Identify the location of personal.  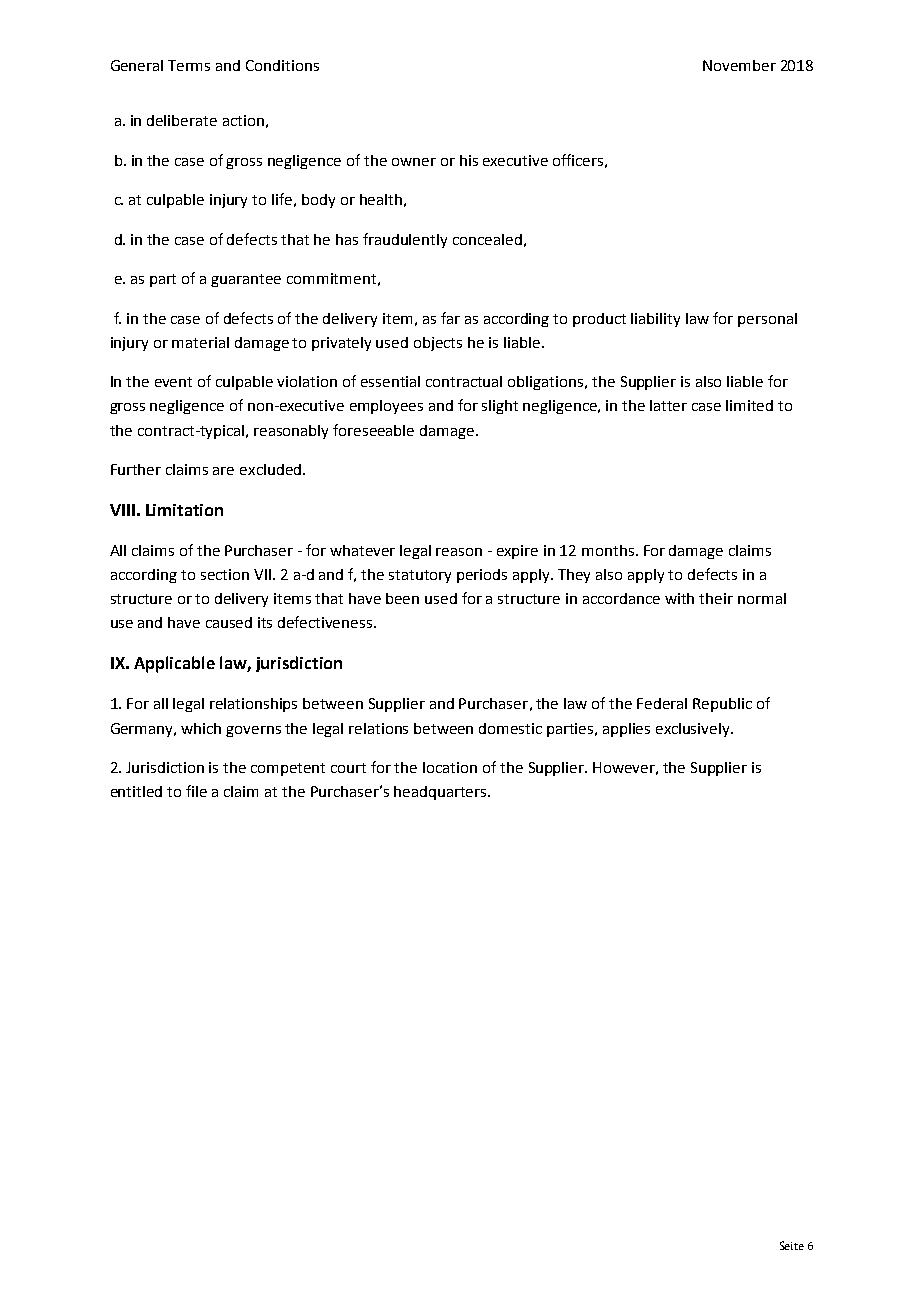
(767, 320).
